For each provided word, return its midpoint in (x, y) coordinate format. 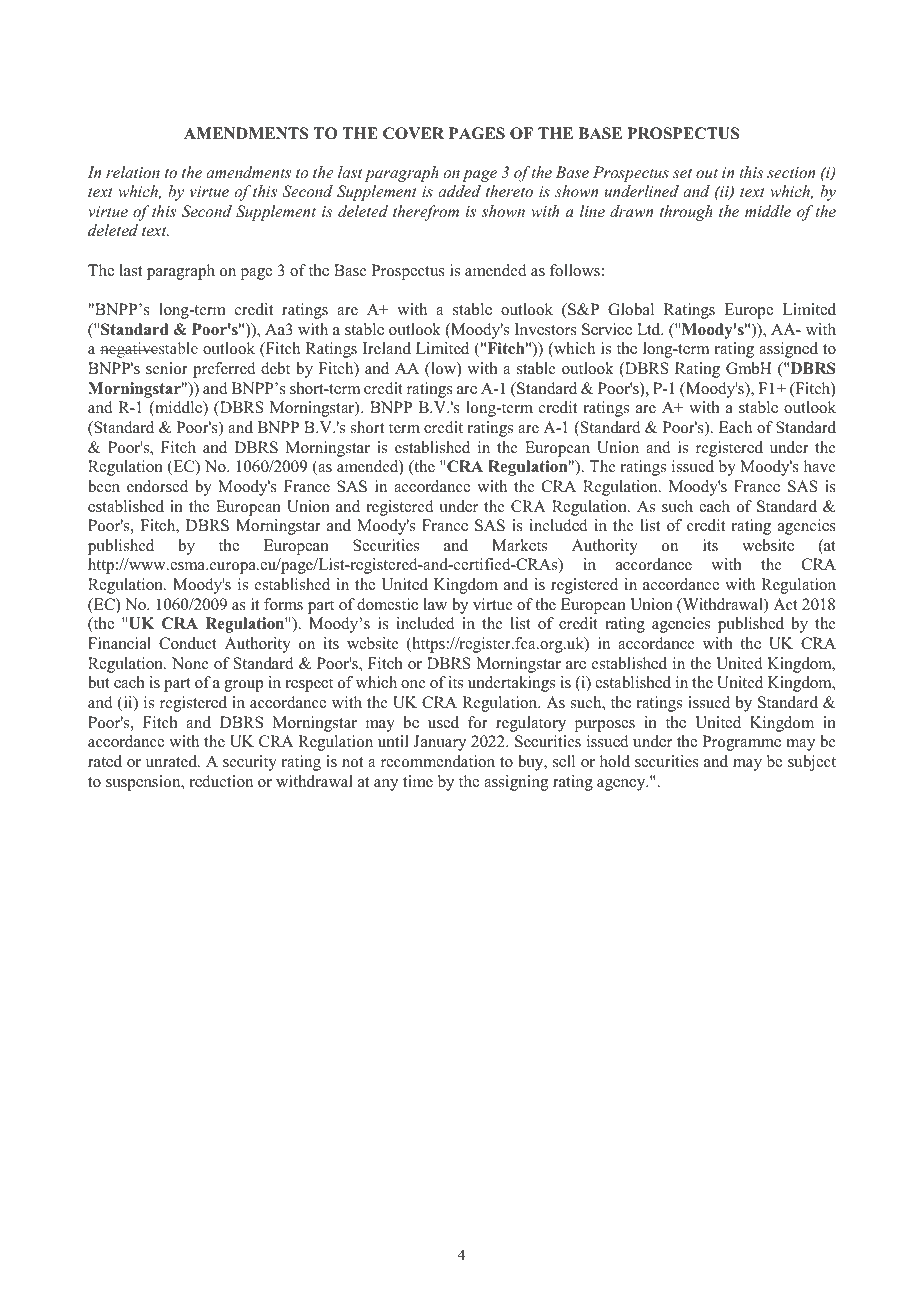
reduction (221, 781)
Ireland (387, 348)
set (682, 173)
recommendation (438, 761)
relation (133, 172)
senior (167, 368)
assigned (788, 350)
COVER (413, 133)
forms (283, 604)
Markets (519, 545)
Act (785, 604)
